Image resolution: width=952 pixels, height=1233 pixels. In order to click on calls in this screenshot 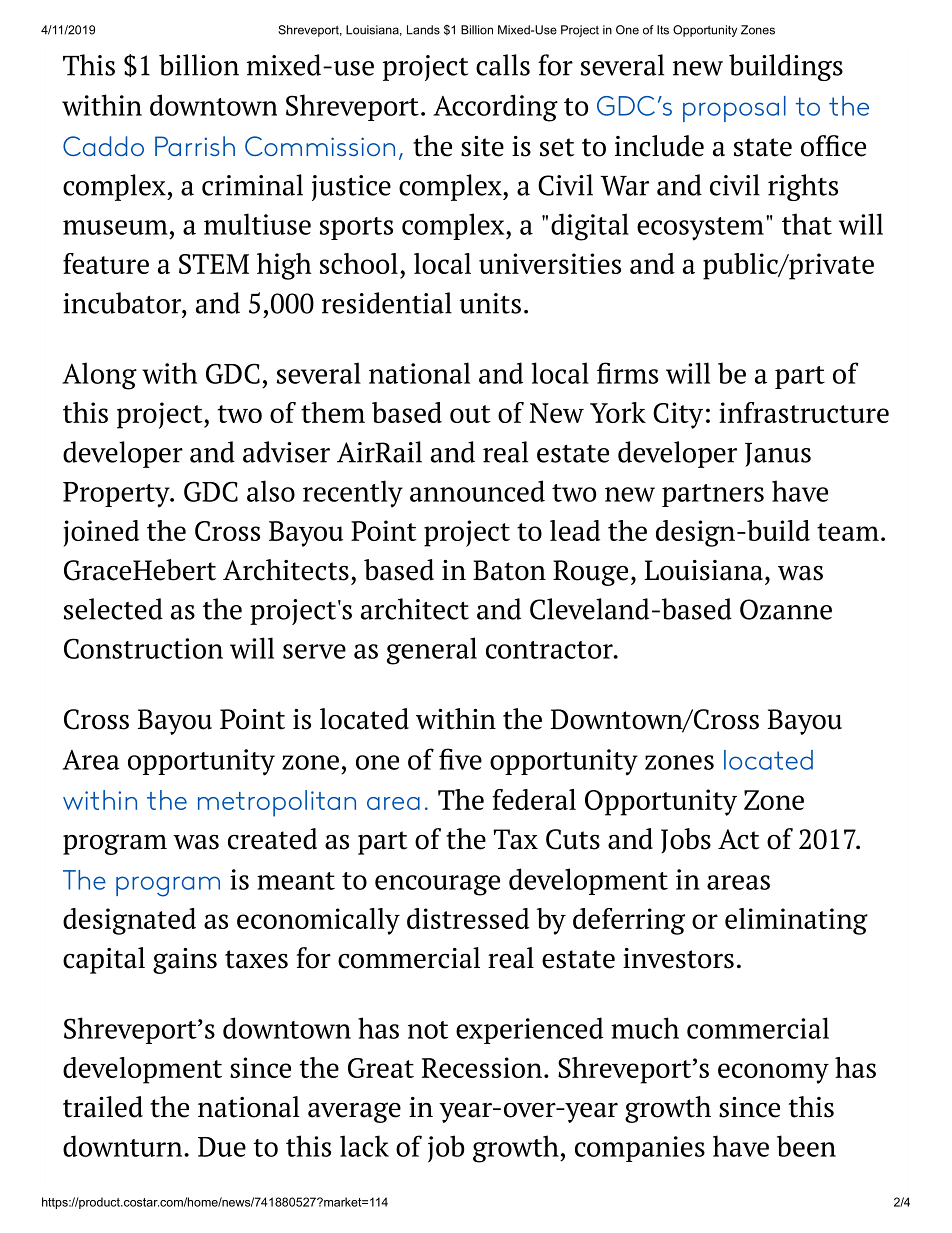, I will do `click(503, 65)`.
